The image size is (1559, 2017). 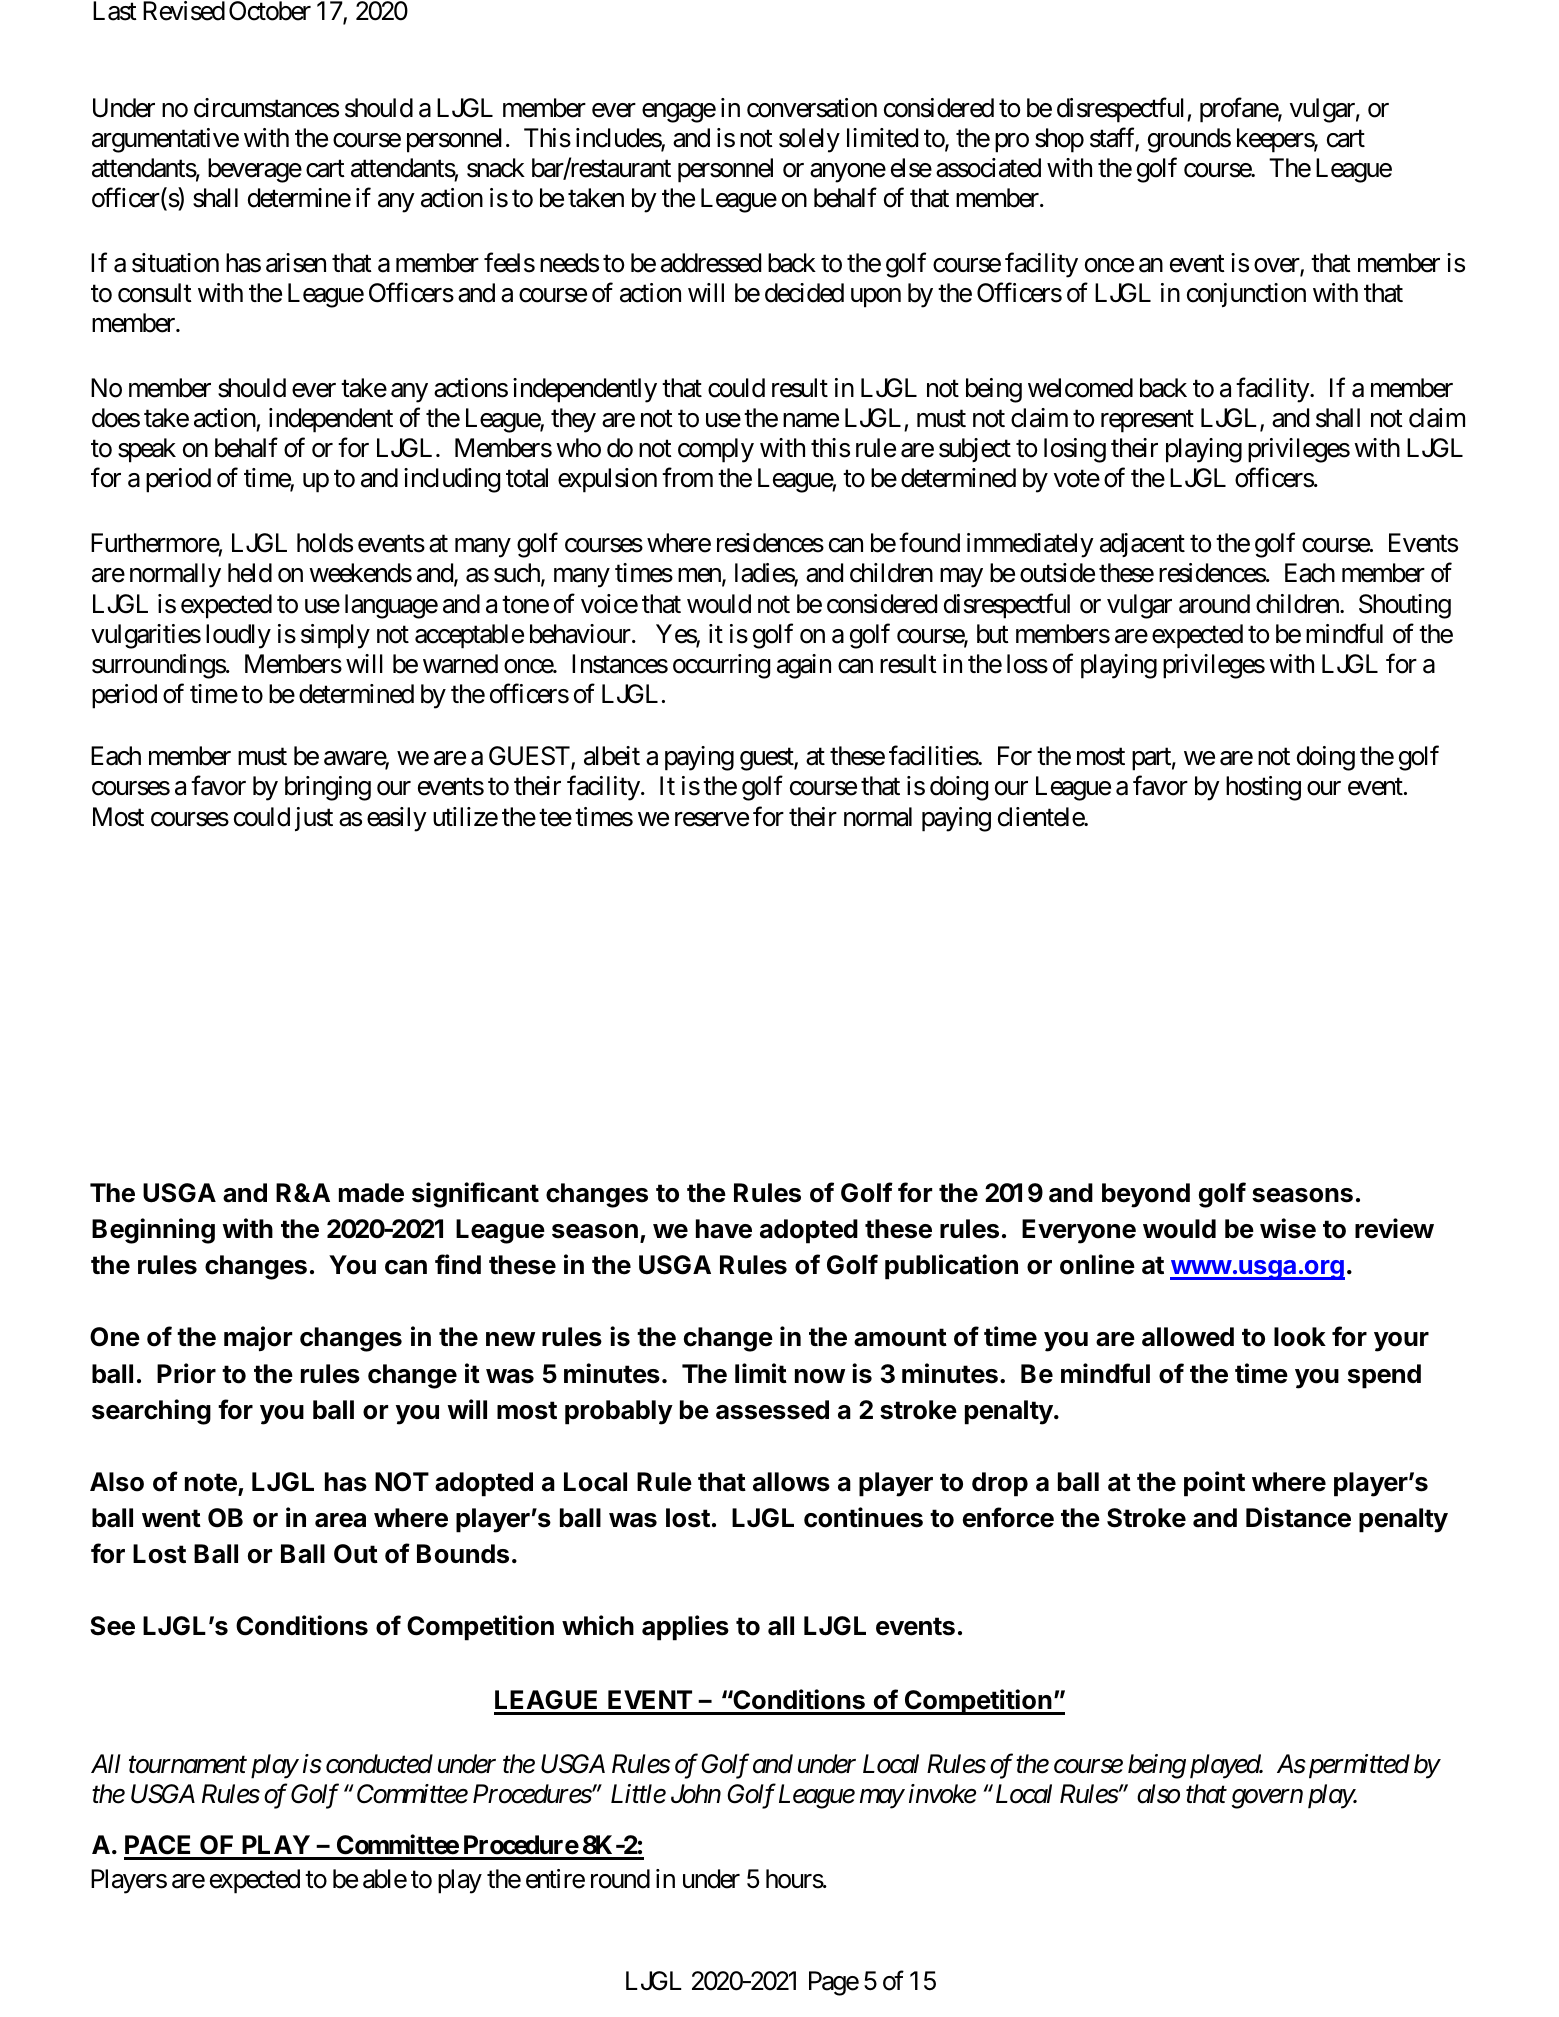 What do you see at coordinates (812, 108) in the document?
I see `conversation` at bounding box center [812, 108].
